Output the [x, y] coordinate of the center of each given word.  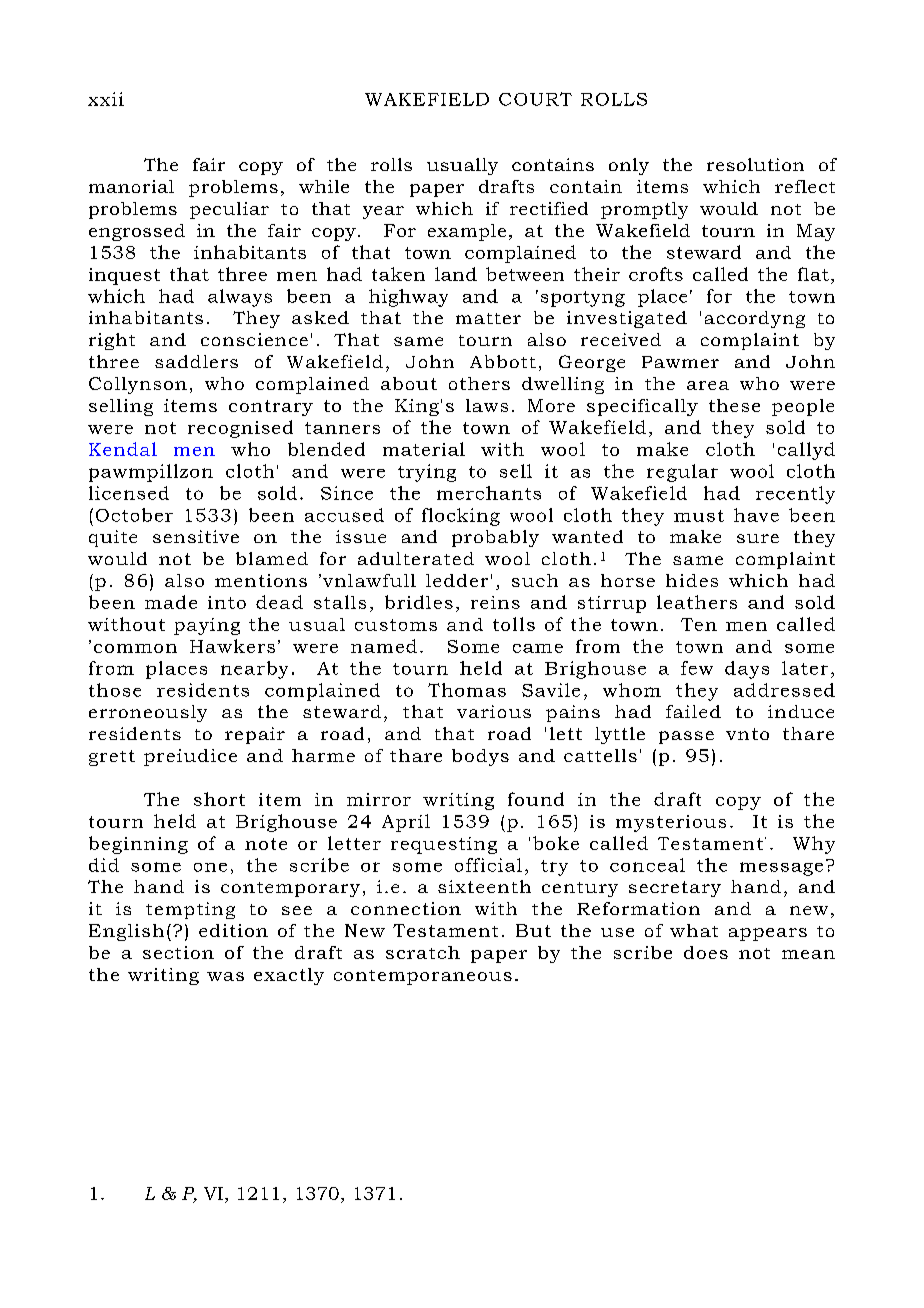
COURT [535, 99]
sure [758, 538]
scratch [423, 952]
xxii [106, 99]
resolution [755, 164]
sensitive [196, 536]
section [178, 952]
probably [495, 538]
